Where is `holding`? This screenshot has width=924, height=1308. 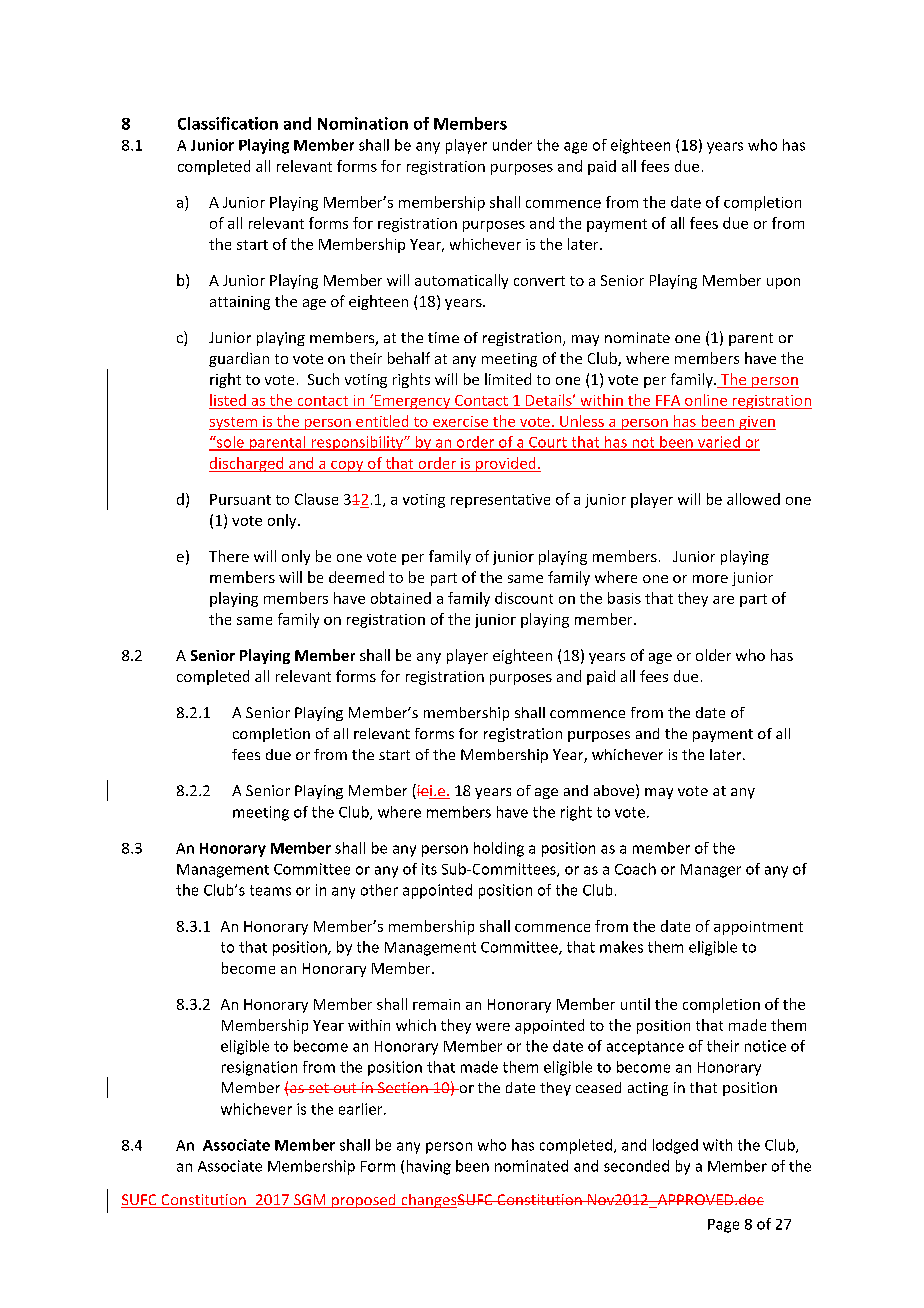
holding is located at coordinates (499, 849).
